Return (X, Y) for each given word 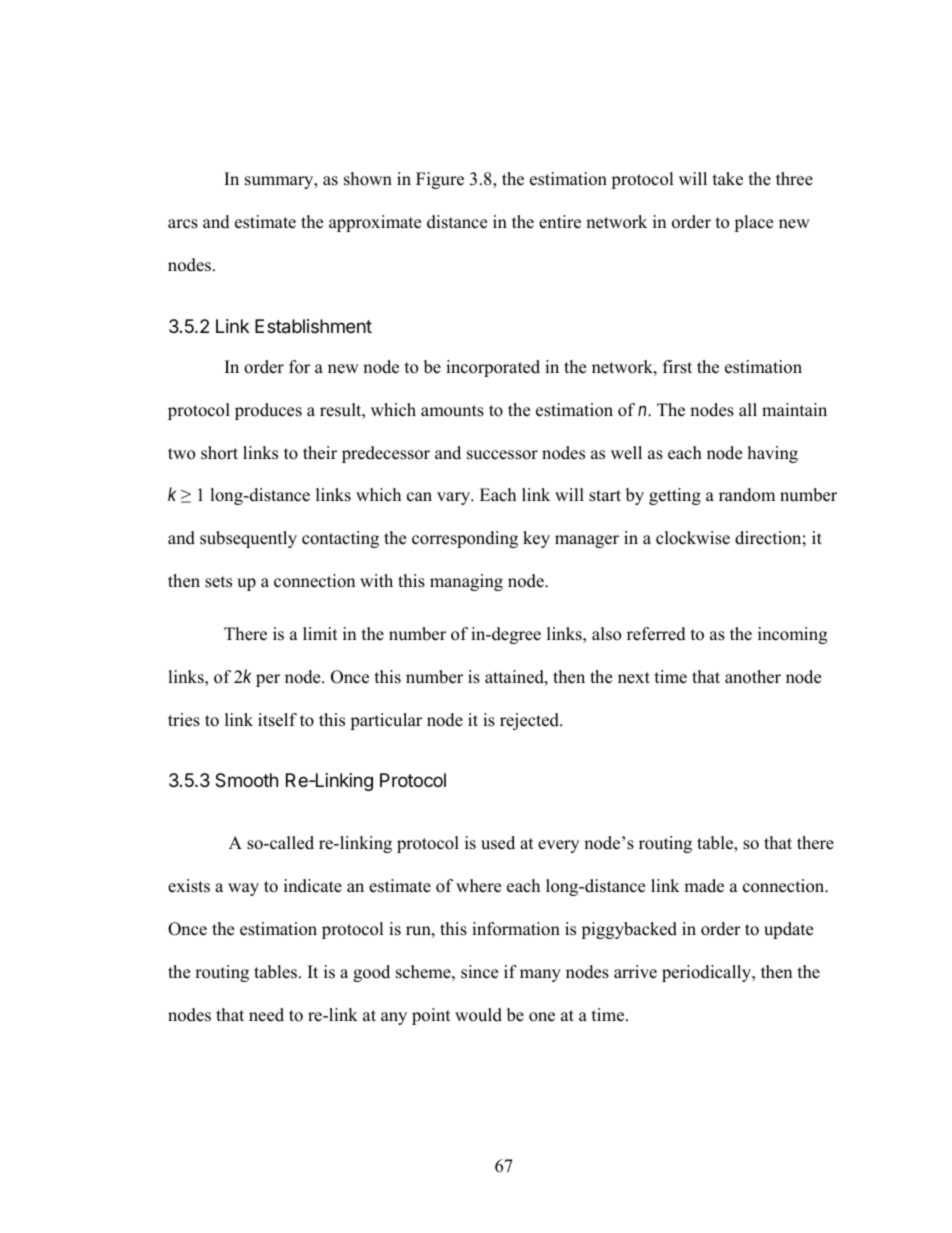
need (266, 1015)
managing (466, 582)
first (677, 367)
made (704, 886)
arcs (183, 224)
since (479, 972)
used (498, 843)
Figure (440, 180)
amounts (452, 411)
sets (218, 582)
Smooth (246, 780)
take (728, 179)
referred (656, 634)
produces (268, 411)
